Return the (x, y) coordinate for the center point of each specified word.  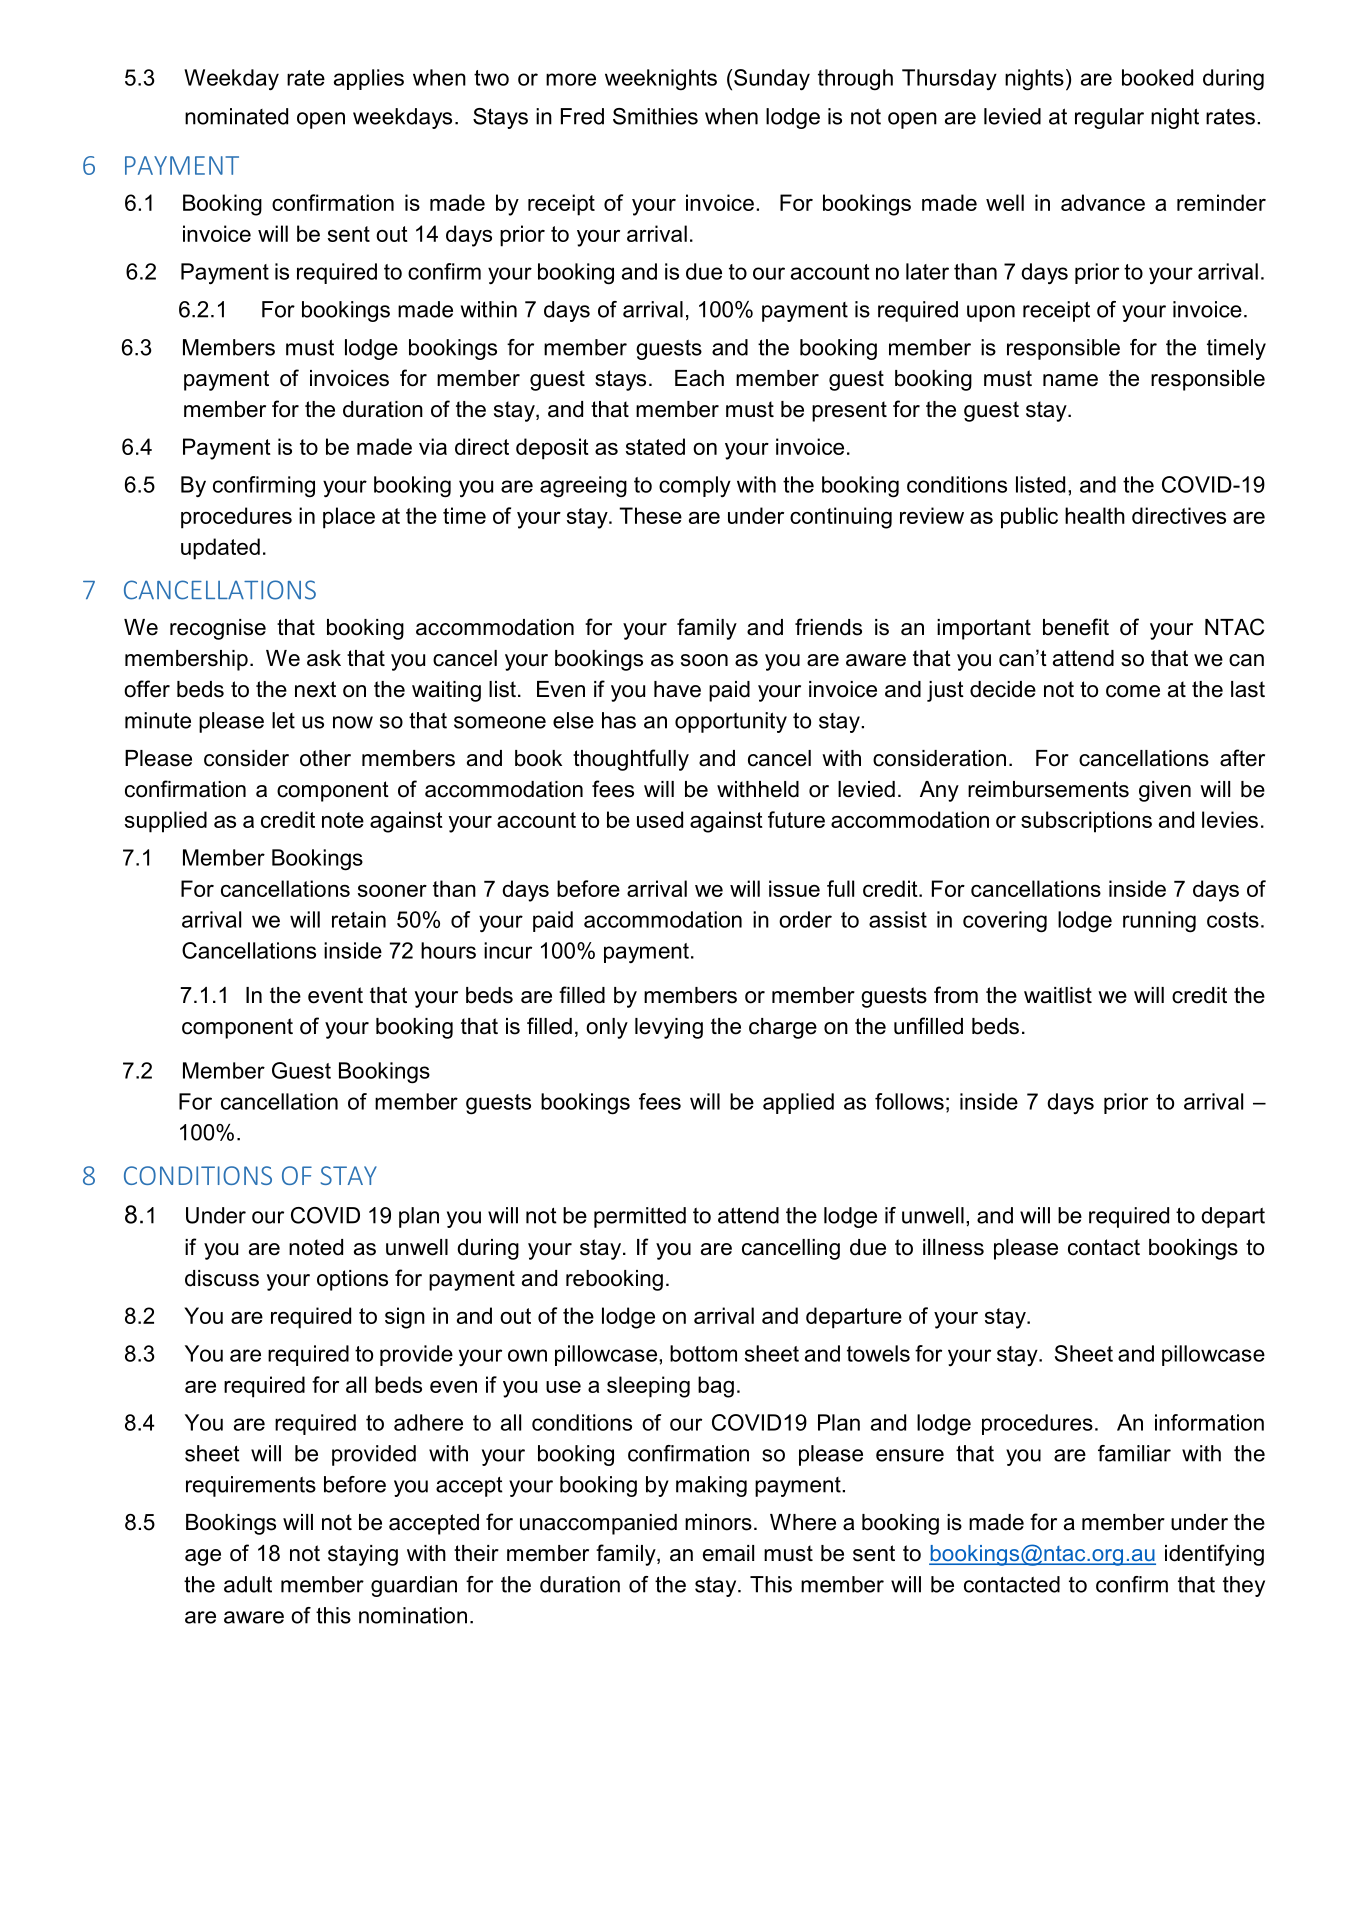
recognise (218, 629)
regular (1109, 118)
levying (669, 1028)
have (677, 689)
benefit (1076, 627)
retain (359, 919)
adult (248, 1584)
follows (909, 1101)
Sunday (772, 80)
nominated (236, 116)
